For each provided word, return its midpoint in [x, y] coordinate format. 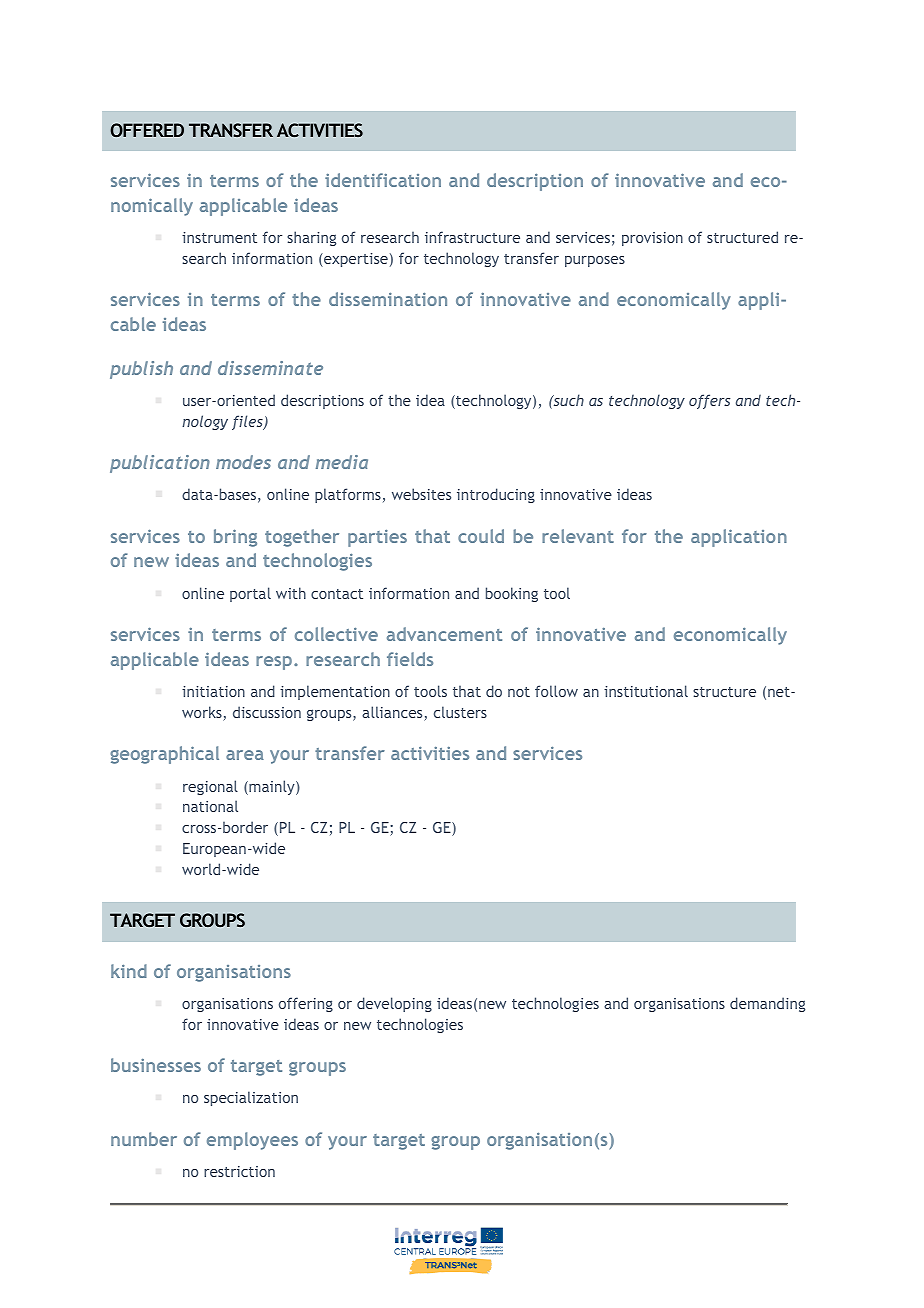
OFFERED [147, 130]
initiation [213, 691]
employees [252, 1141]
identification [383, 180]
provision [652, 239]
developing [394, 1004]
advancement [444, 634]
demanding [767, 1004]
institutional [646, 691]
